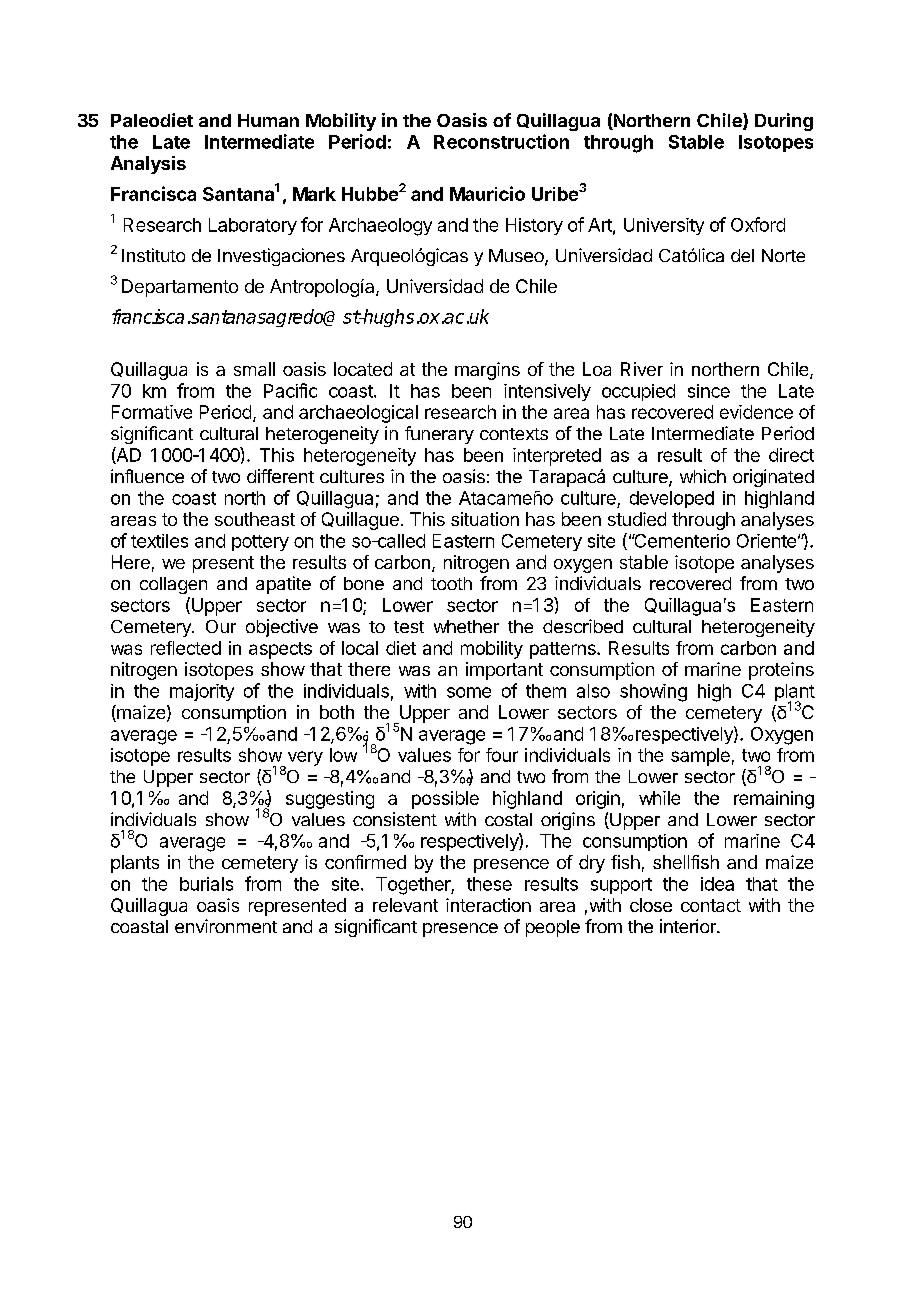 This document has width=924, height=1308. What do you see at coordinates (268, 120) in the document?
I see `Human` at bounding box center [268, 120].
